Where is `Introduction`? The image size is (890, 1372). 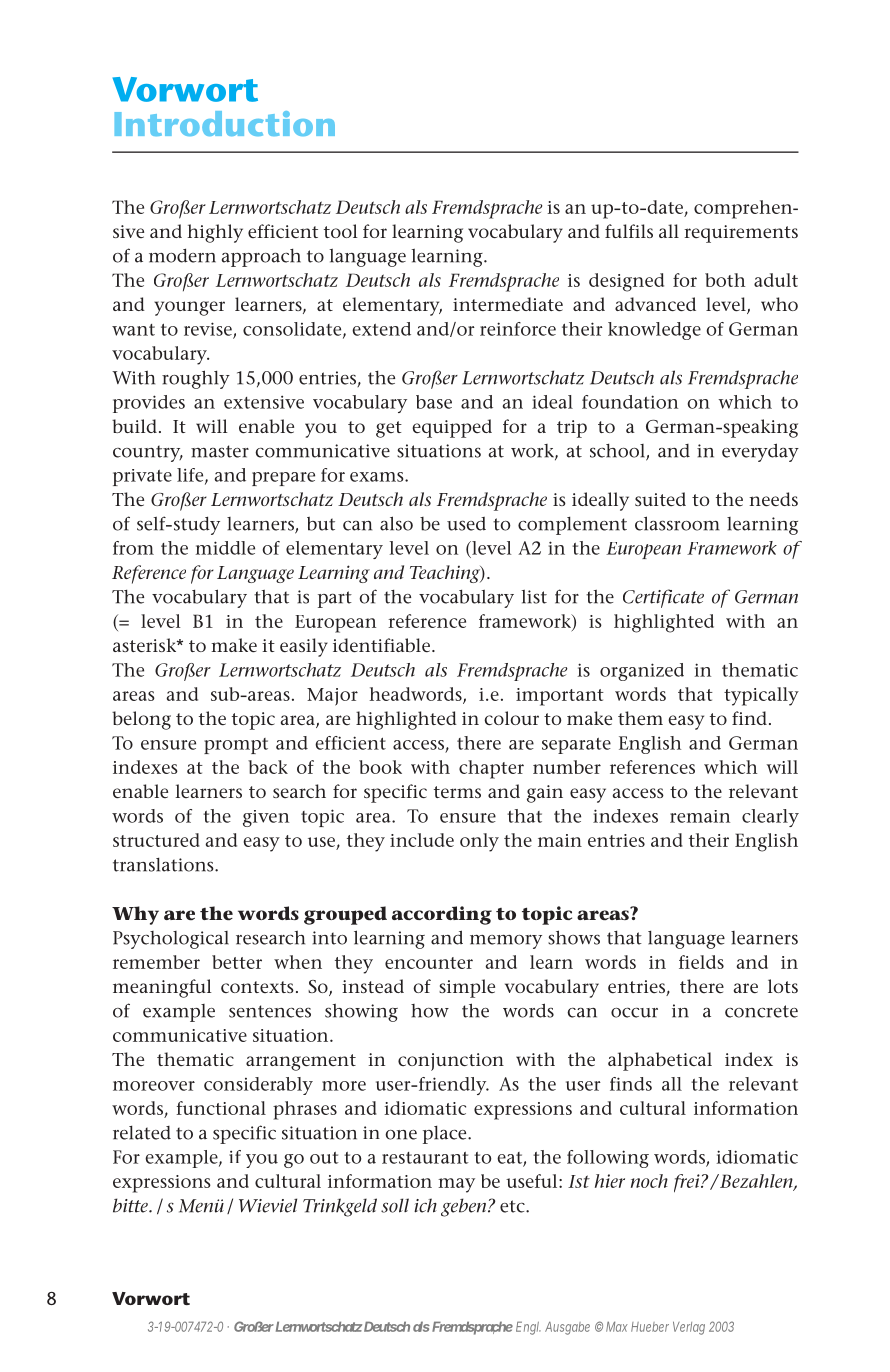 Introduction is located at coordinates (225, 123).
